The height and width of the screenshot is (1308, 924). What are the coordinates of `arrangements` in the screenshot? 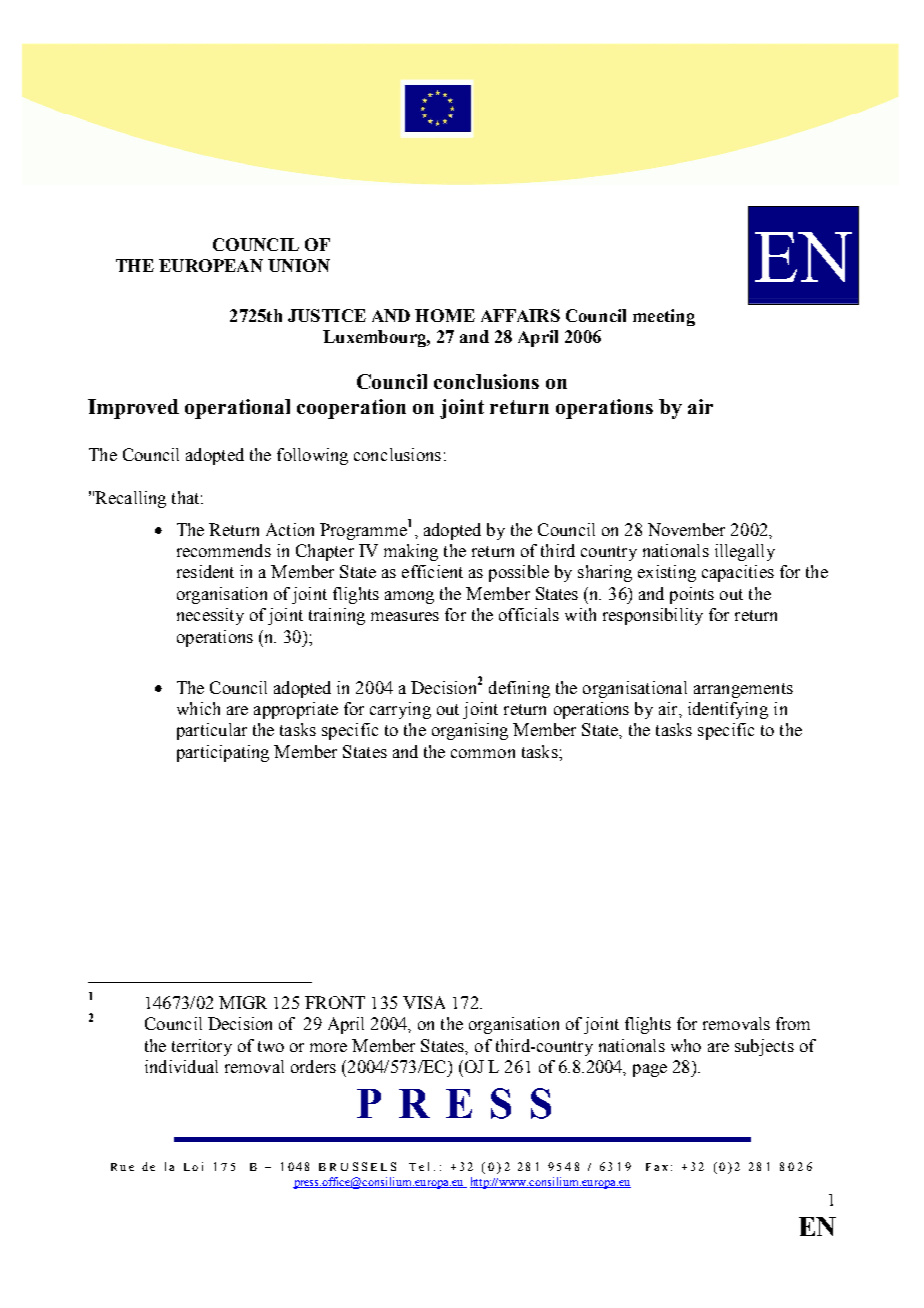 It's located at (743, 690).
